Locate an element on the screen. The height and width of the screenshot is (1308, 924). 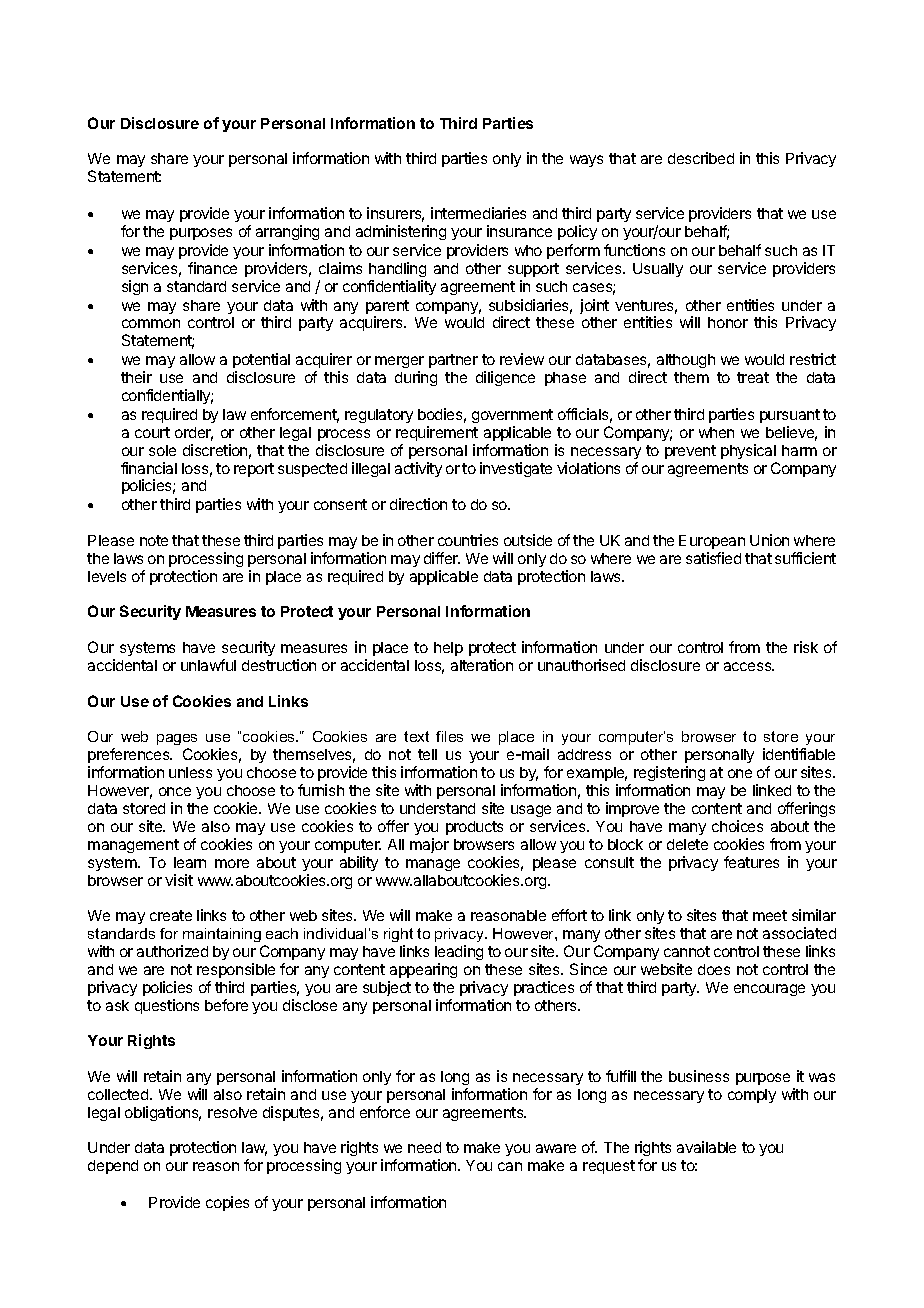
described is located at coordinates (701, 158).
